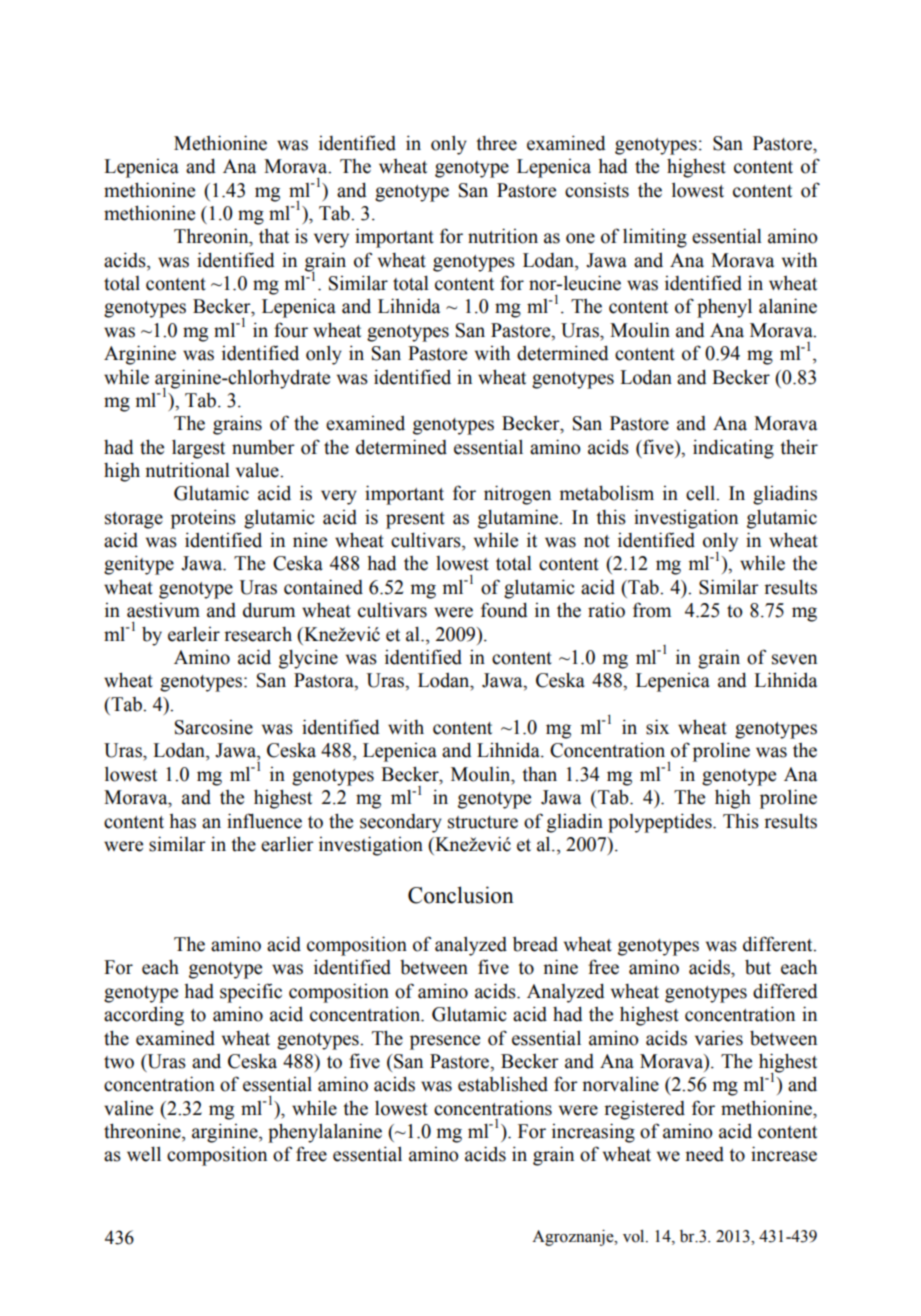 Image resolution: width=921 pixels, height=1316 pixels. What do you see at coordinates (503, 1084) in the screenshot?
I see `established` at bounding box center [503, 1084].
